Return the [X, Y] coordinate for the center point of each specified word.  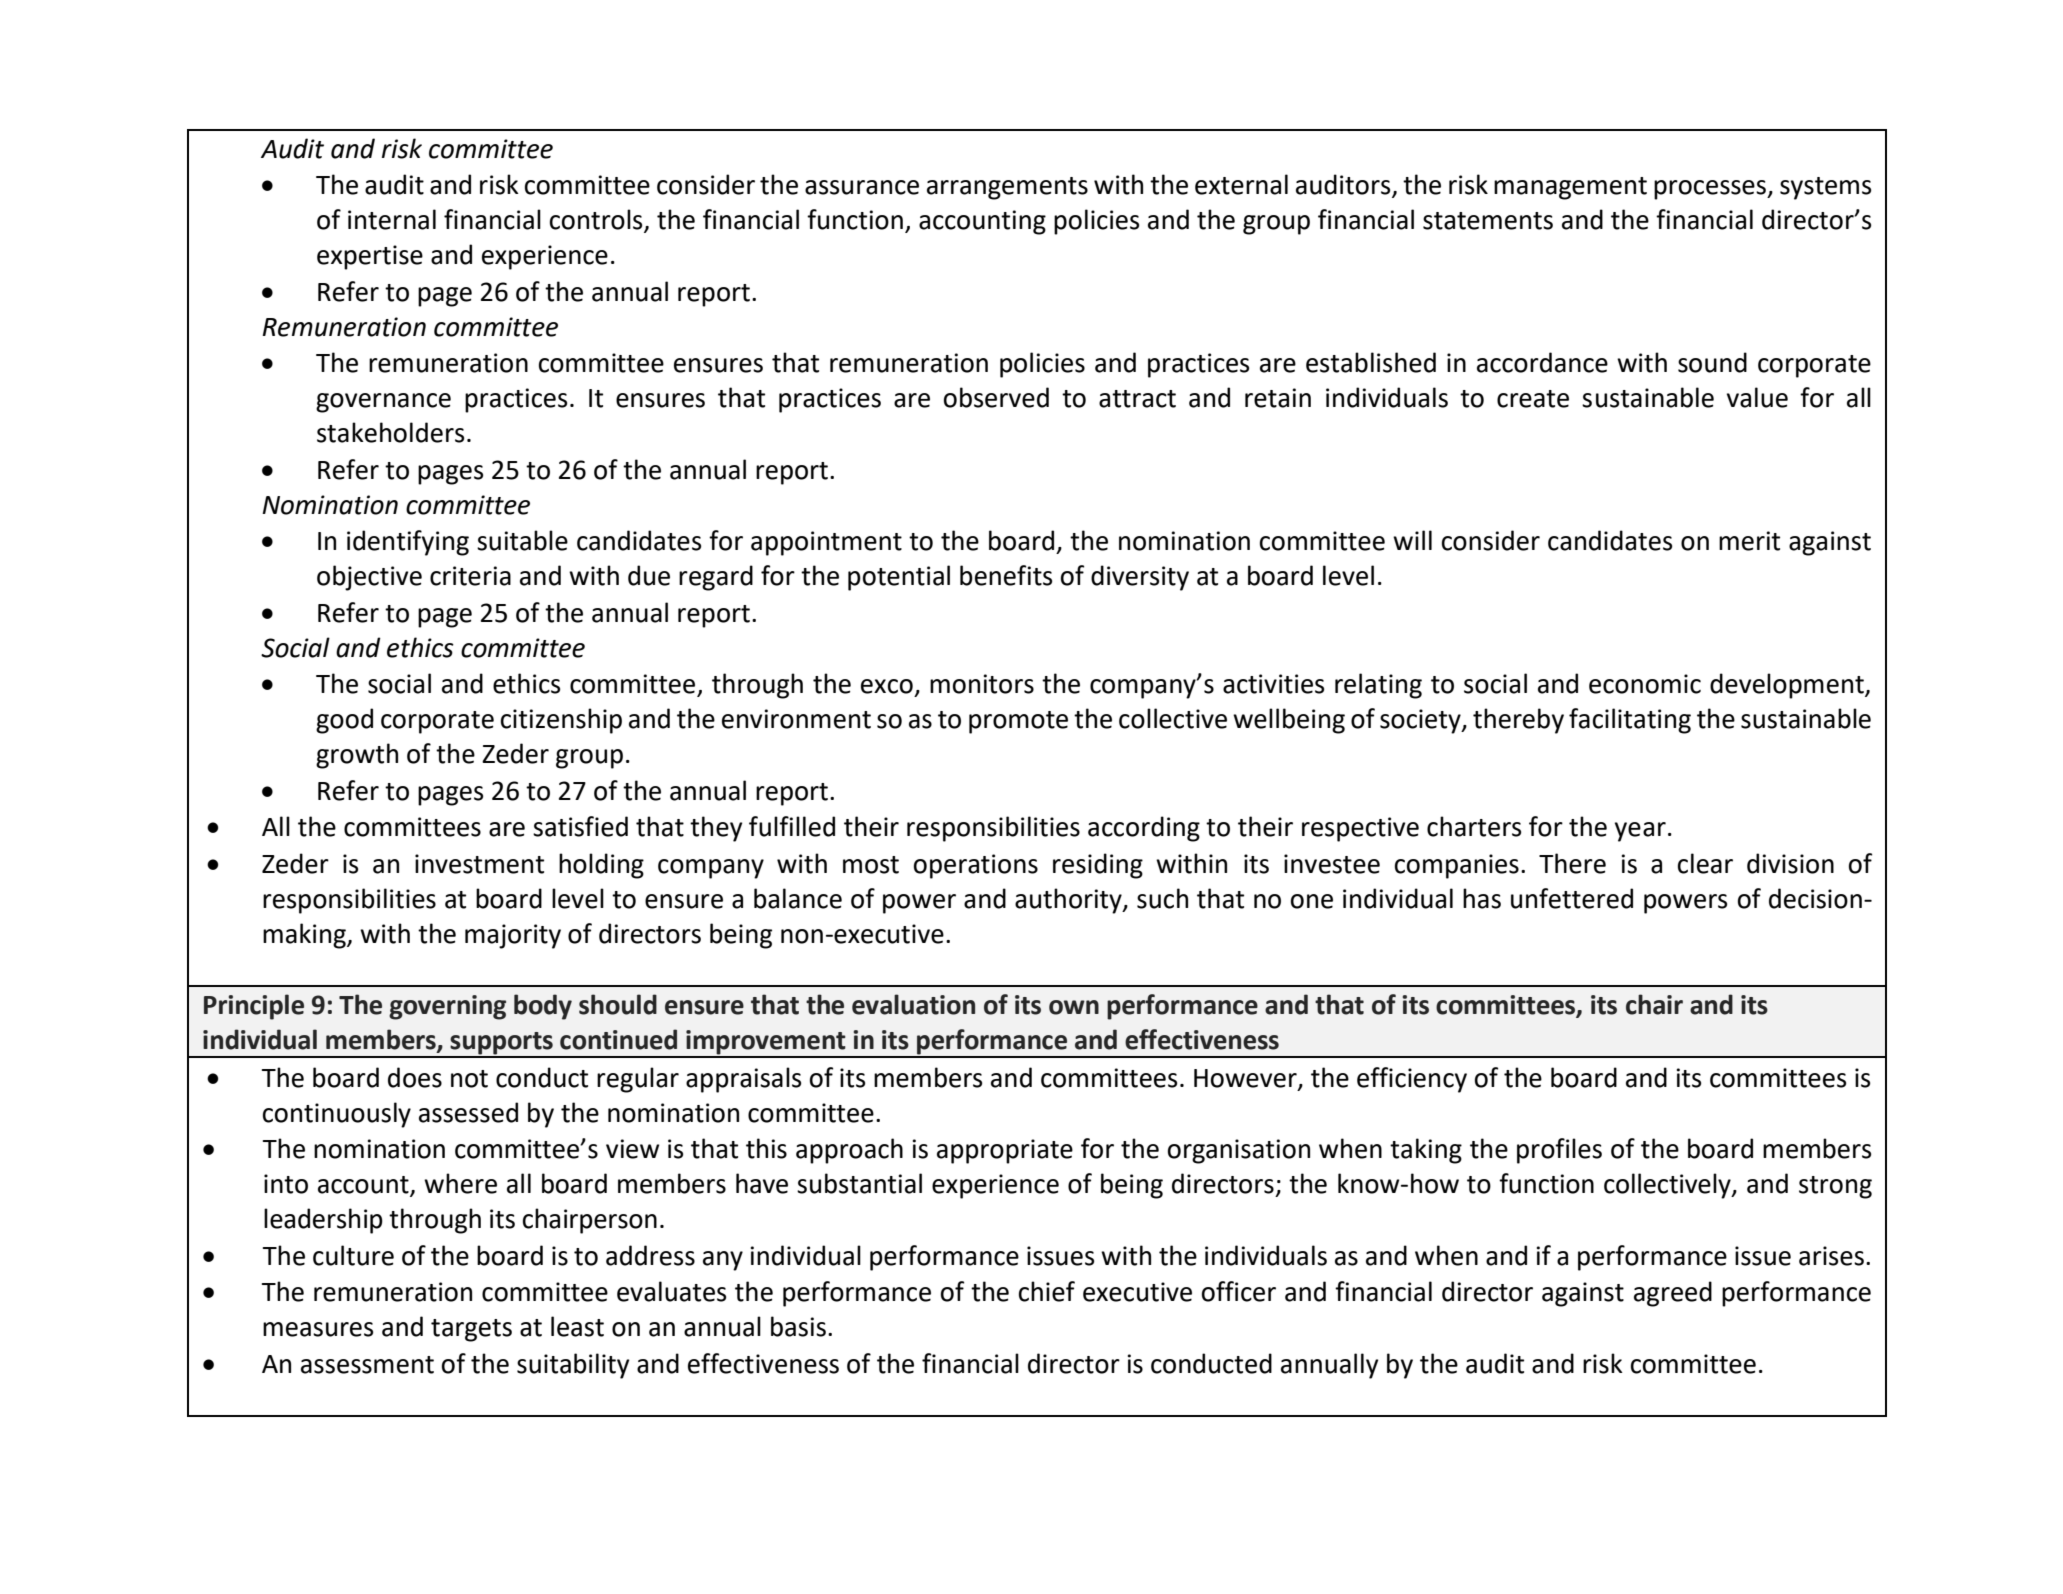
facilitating [1630, 721]
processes [1711, 190]
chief [1047, 1291]
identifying [408, 543]
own [1074, 1007]
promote [1018, 722]
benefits [1006, 575]
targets [471, 1330]
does [415, 1077]
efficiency [1412, 1080]
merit [1749, 541]
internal [392, 219]
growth [357, 756]
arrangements [1007, 188]
